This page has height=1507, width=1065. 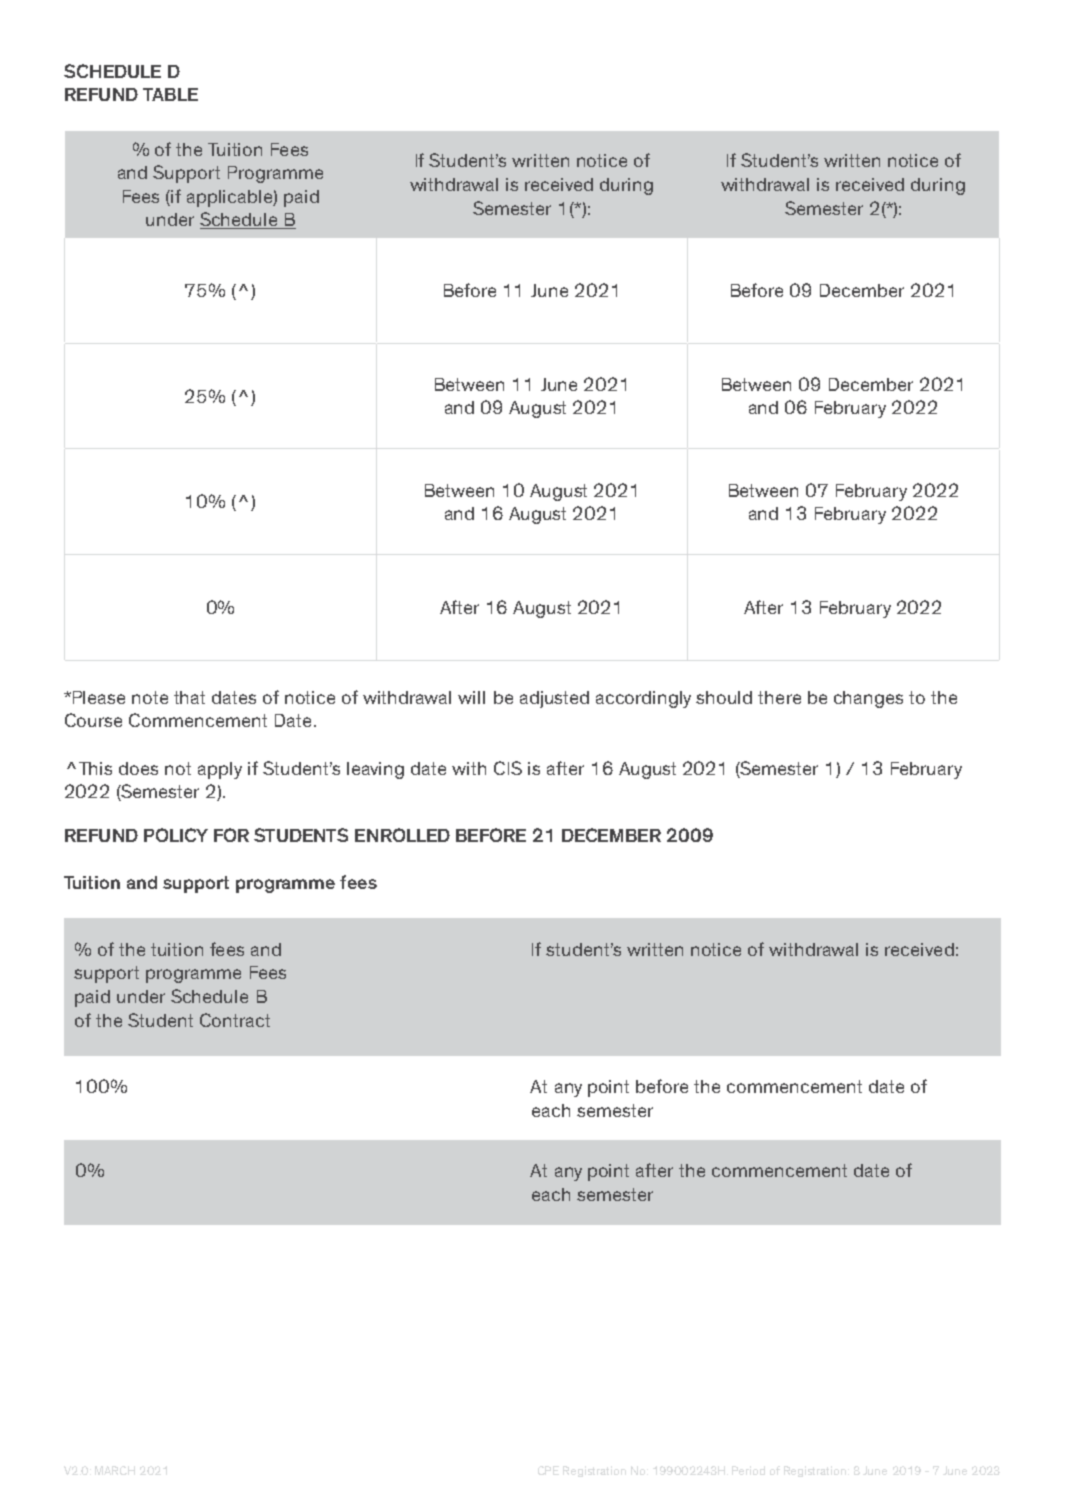 I want to click on there, so click(x=779, y=697).
